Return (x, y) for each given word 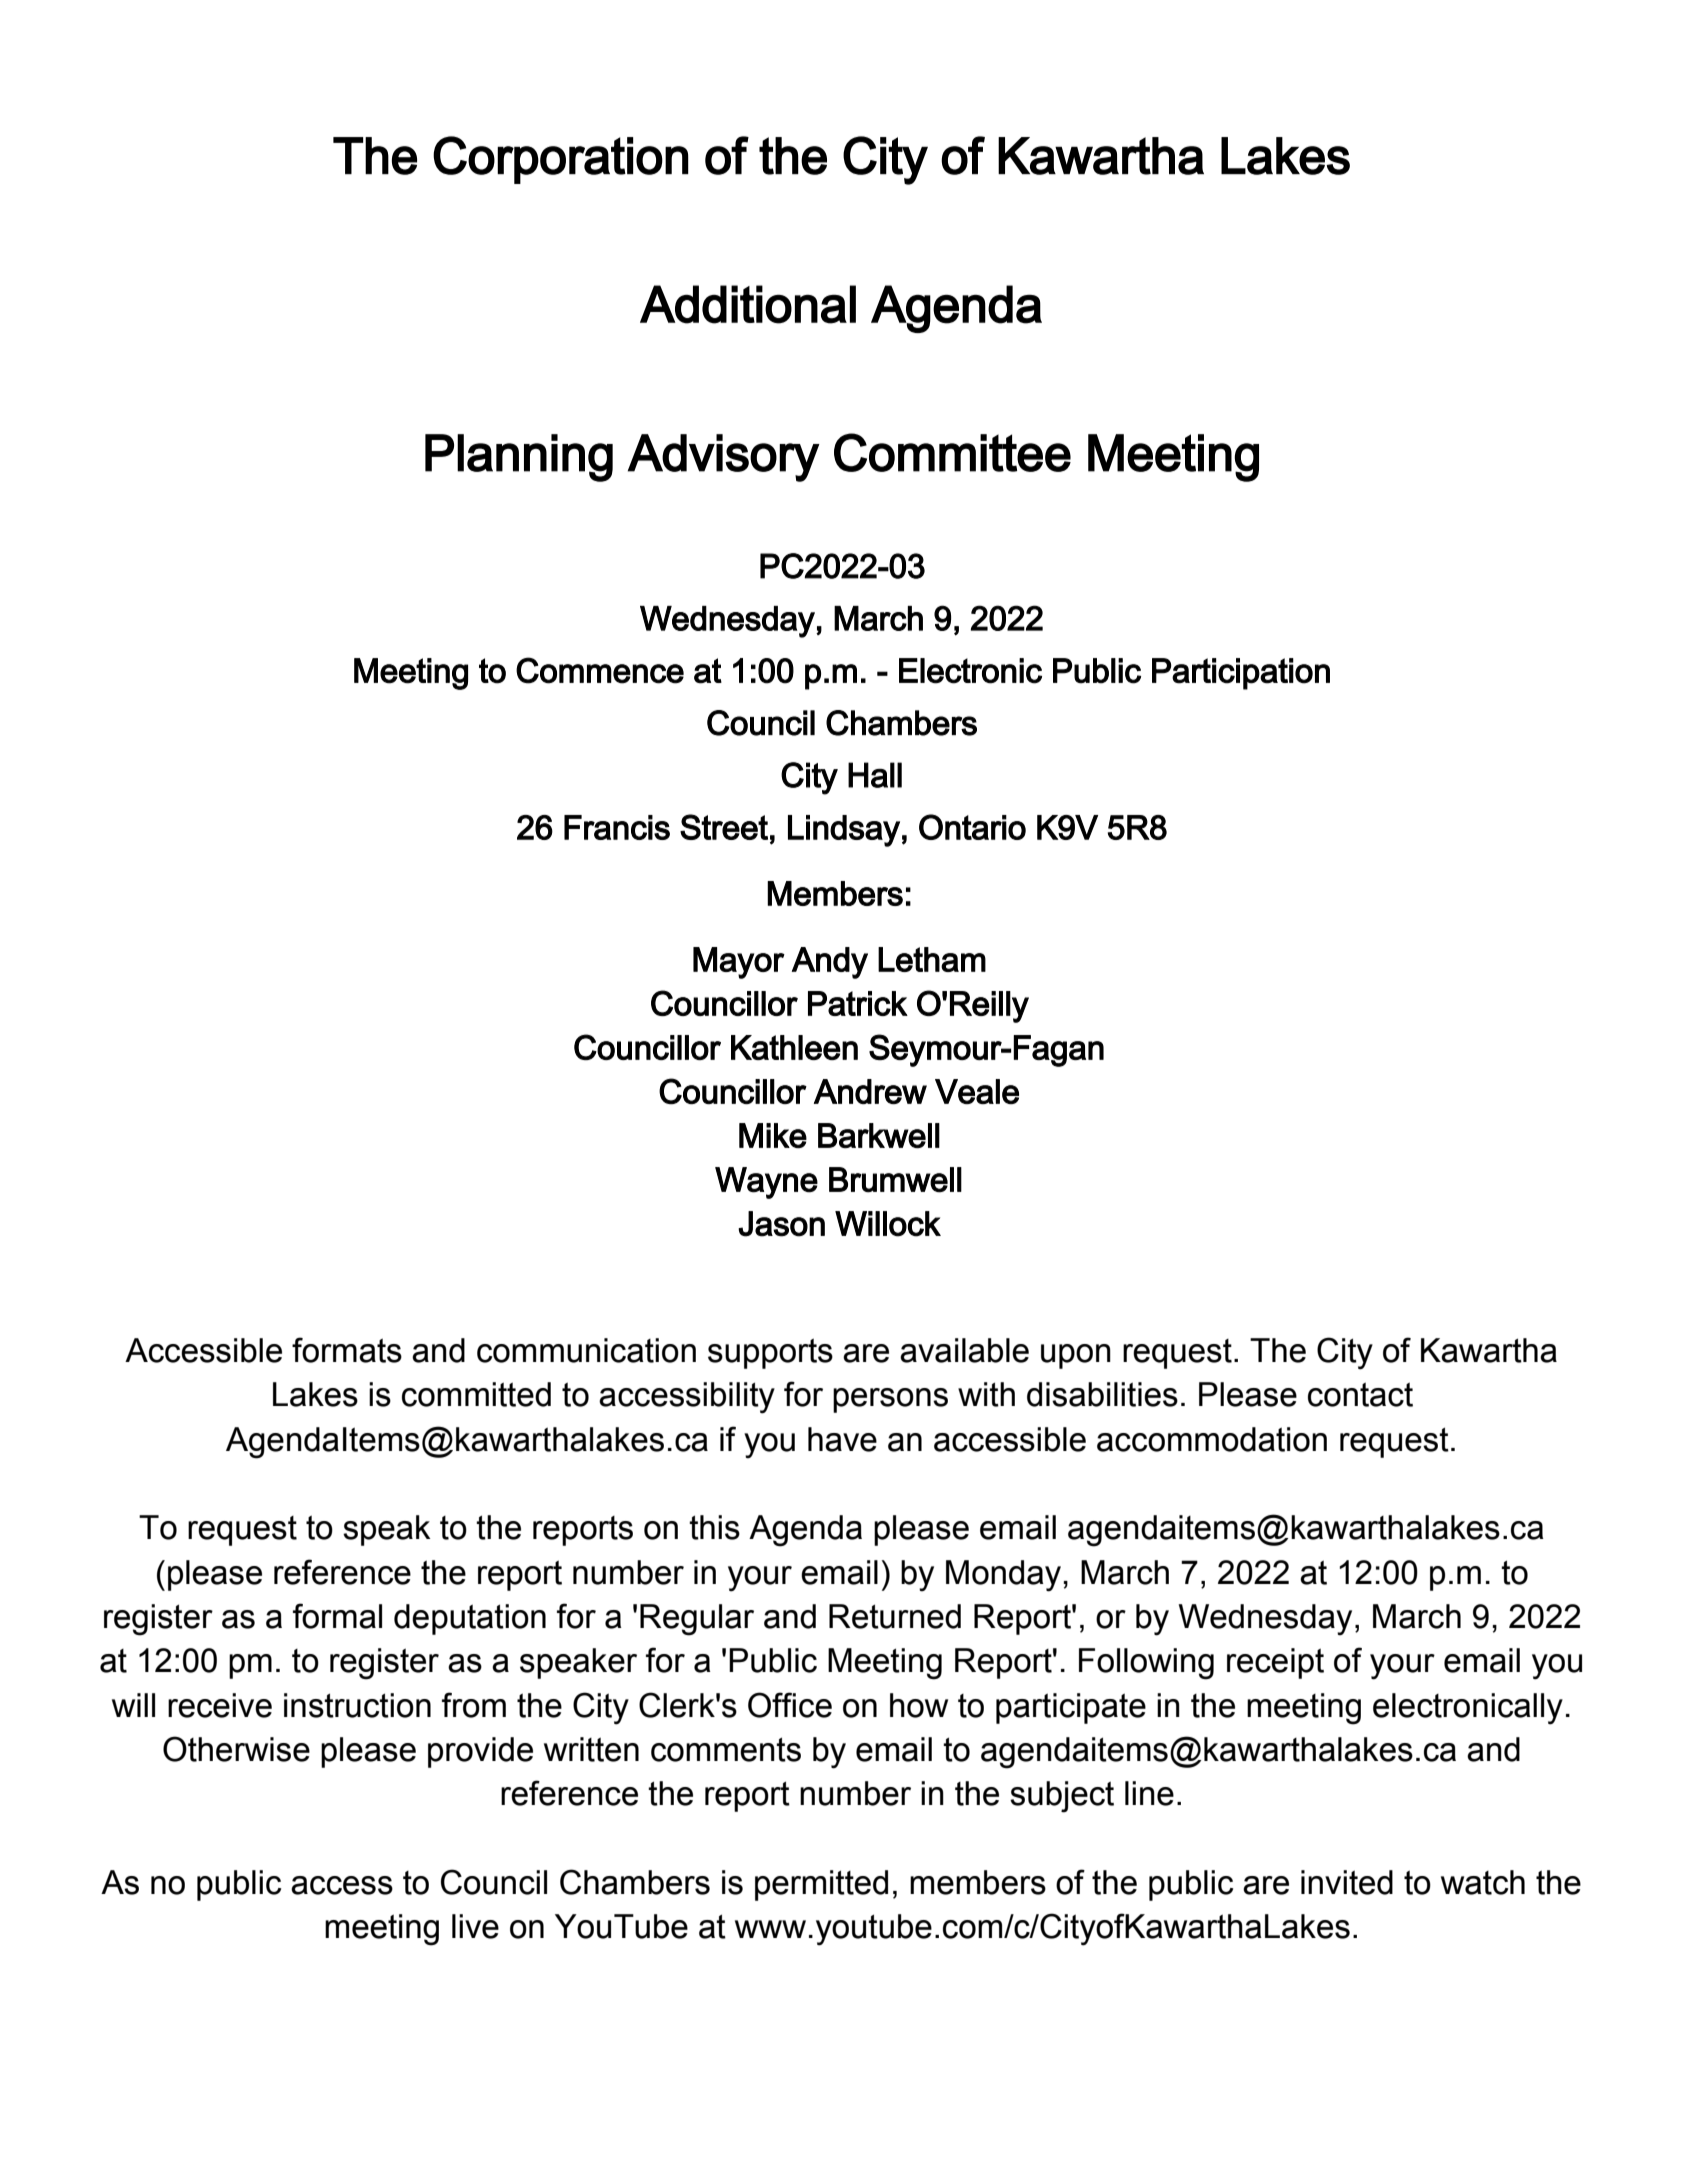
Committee (952, 452)
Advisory (724, 458)
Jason (781, 1224)
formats (347, 1350)
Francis (617, 827)
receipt (1275, 1663)
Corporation (561, 160)
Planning (519, 458)
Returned (895, 1616)
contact (1360, 1394)
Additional (748, 304)
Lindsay (844, 831)
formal (337, 1616)
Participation (1241, 674)
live (475, 1926)
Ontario (972, 827)
